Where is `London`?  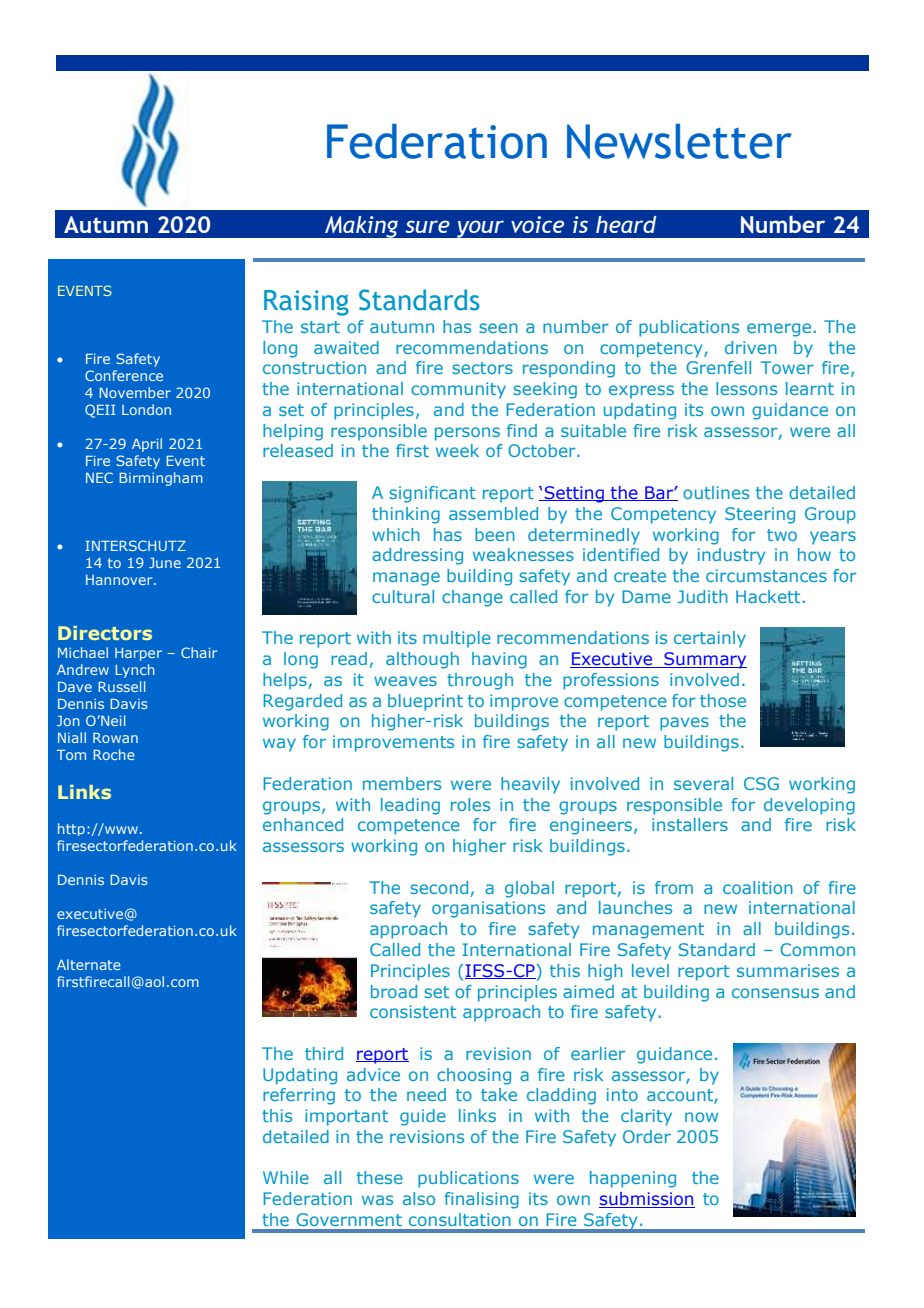 London is located at coordinates (146, 409).
